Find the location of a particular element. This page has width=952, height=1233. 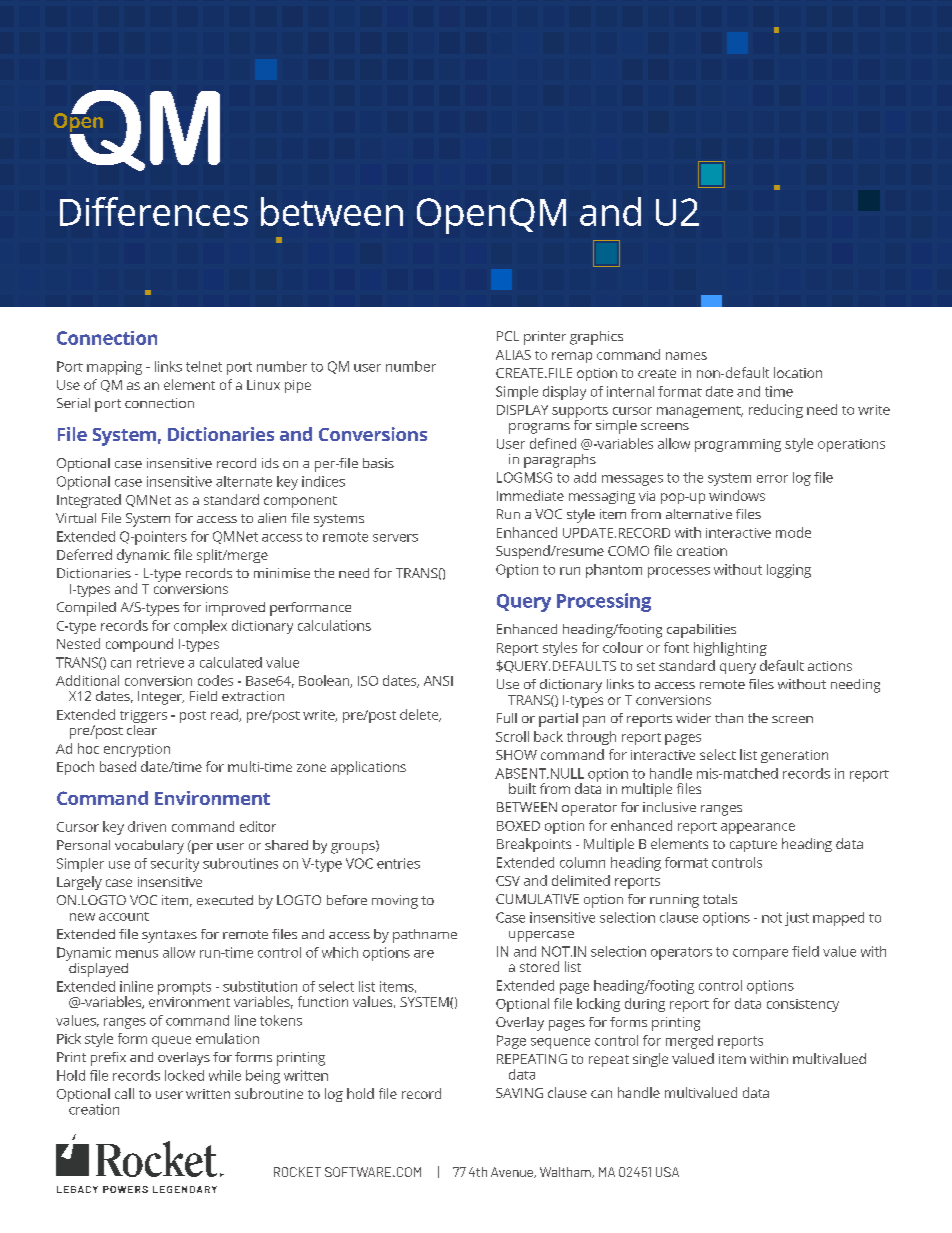

PCL is located at coordinates (508, 336).
